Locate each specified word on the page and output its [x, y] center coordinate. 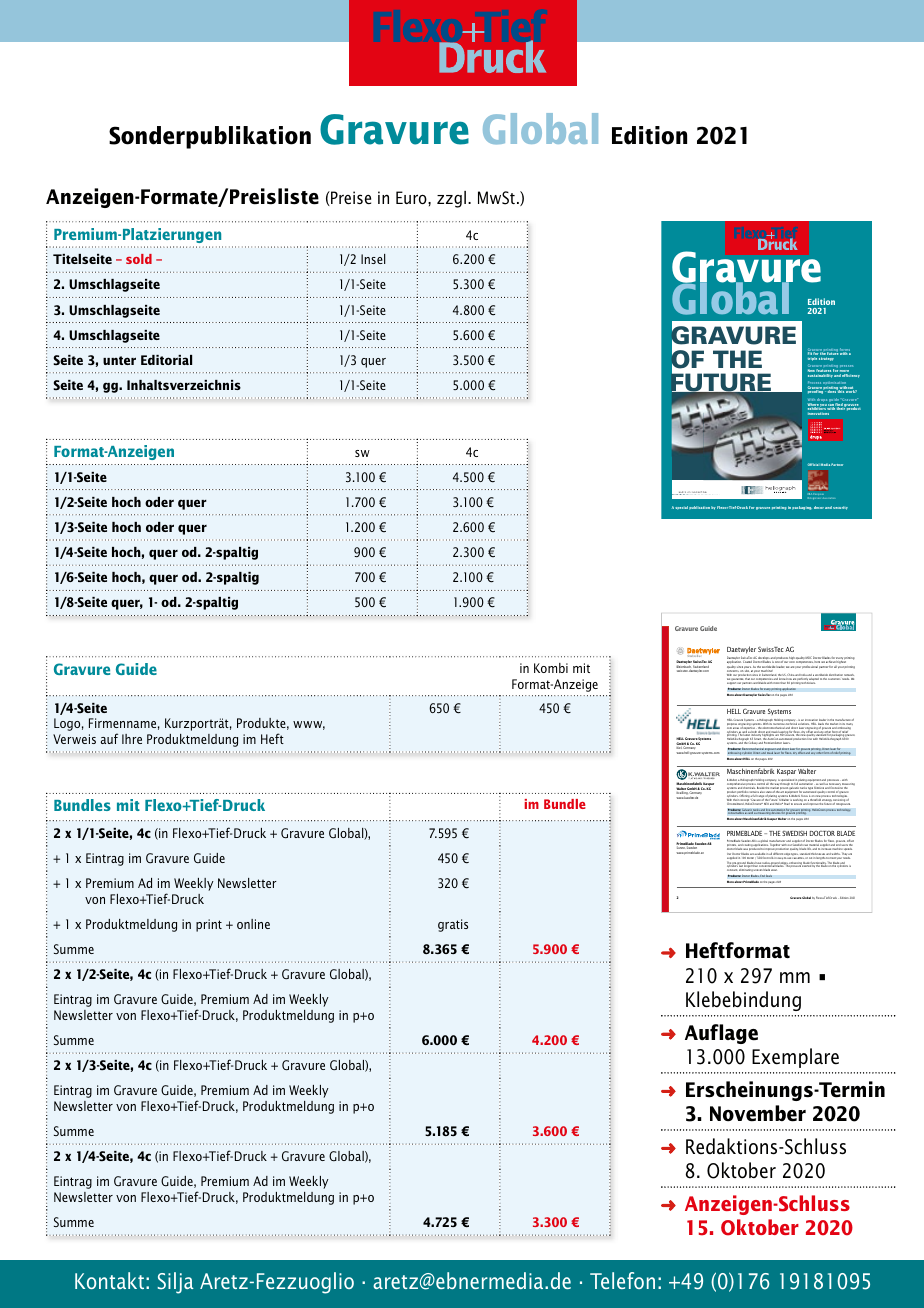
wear [773, 870]
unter [119, 360]
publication [699, 508]
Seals [769, 876]
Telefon [622, 1280]
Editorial [166, 360]
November [758, 1113]
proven [784, 790]
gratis [453, 925]
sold [139, 259]
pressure [796, 866]
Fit [810, 353]
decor [819, 507]
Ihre [132, 739]
